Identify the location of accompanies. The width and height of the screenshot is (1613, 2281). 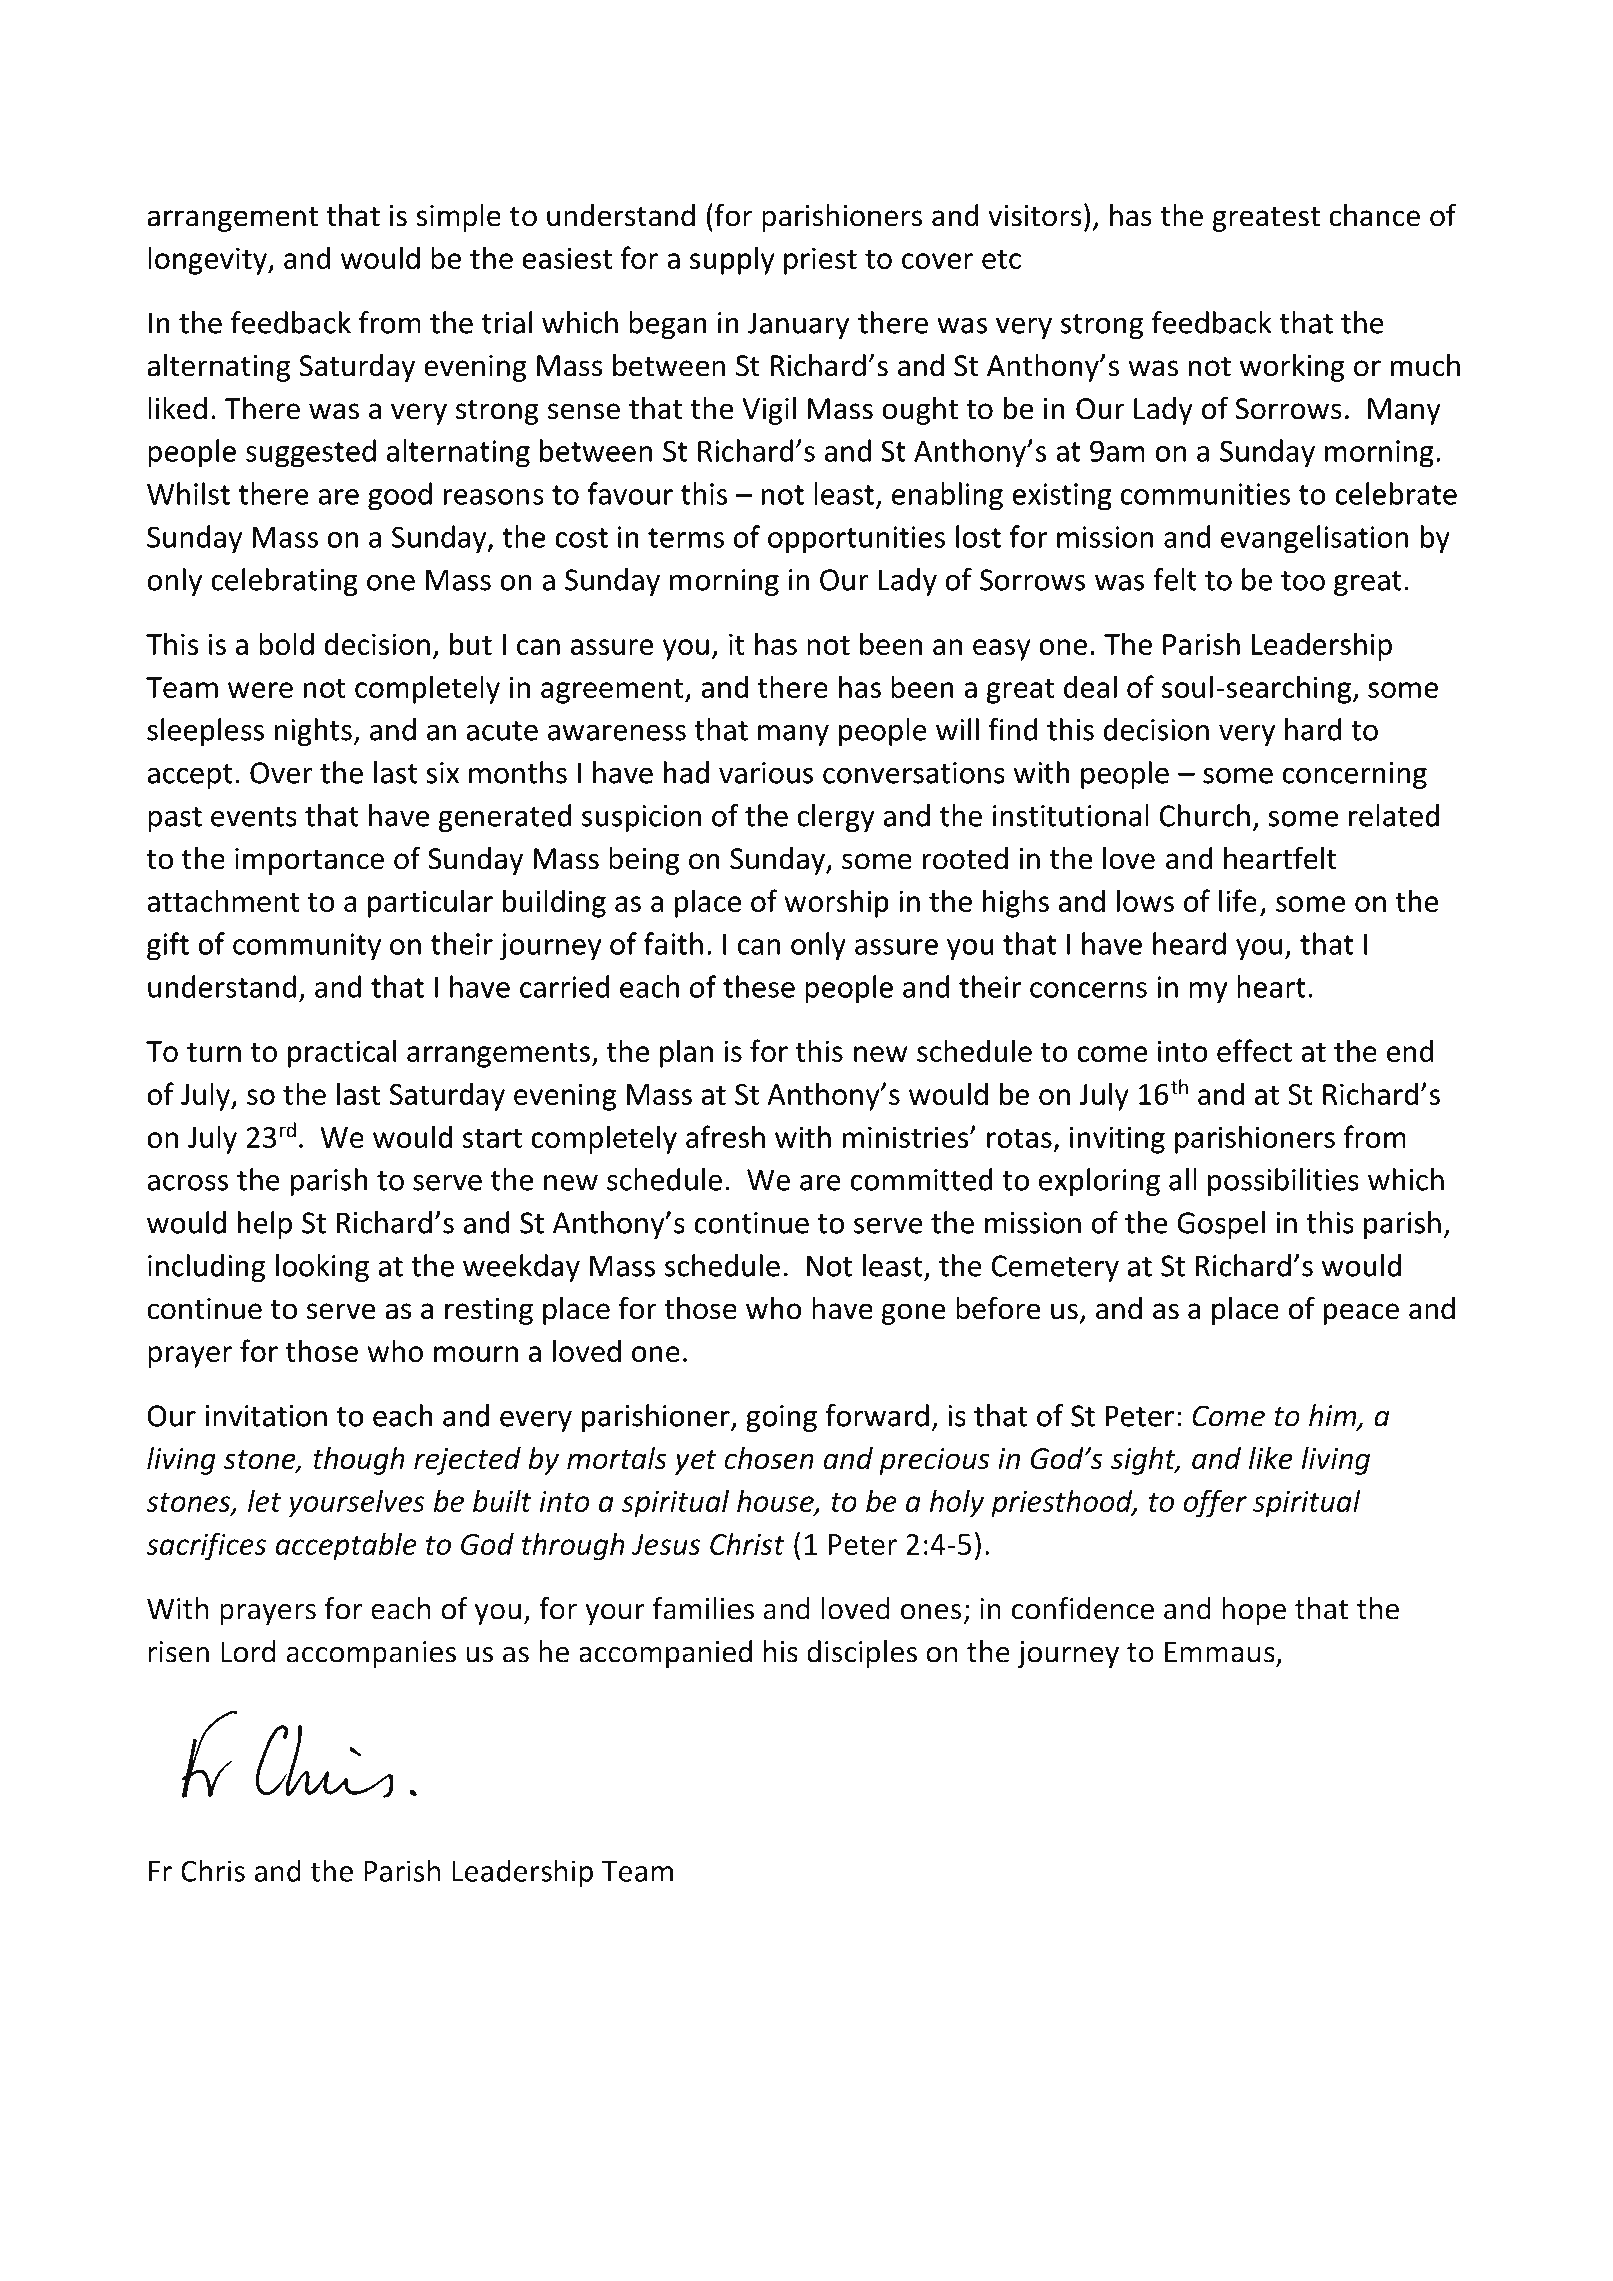
(371, 1654).
